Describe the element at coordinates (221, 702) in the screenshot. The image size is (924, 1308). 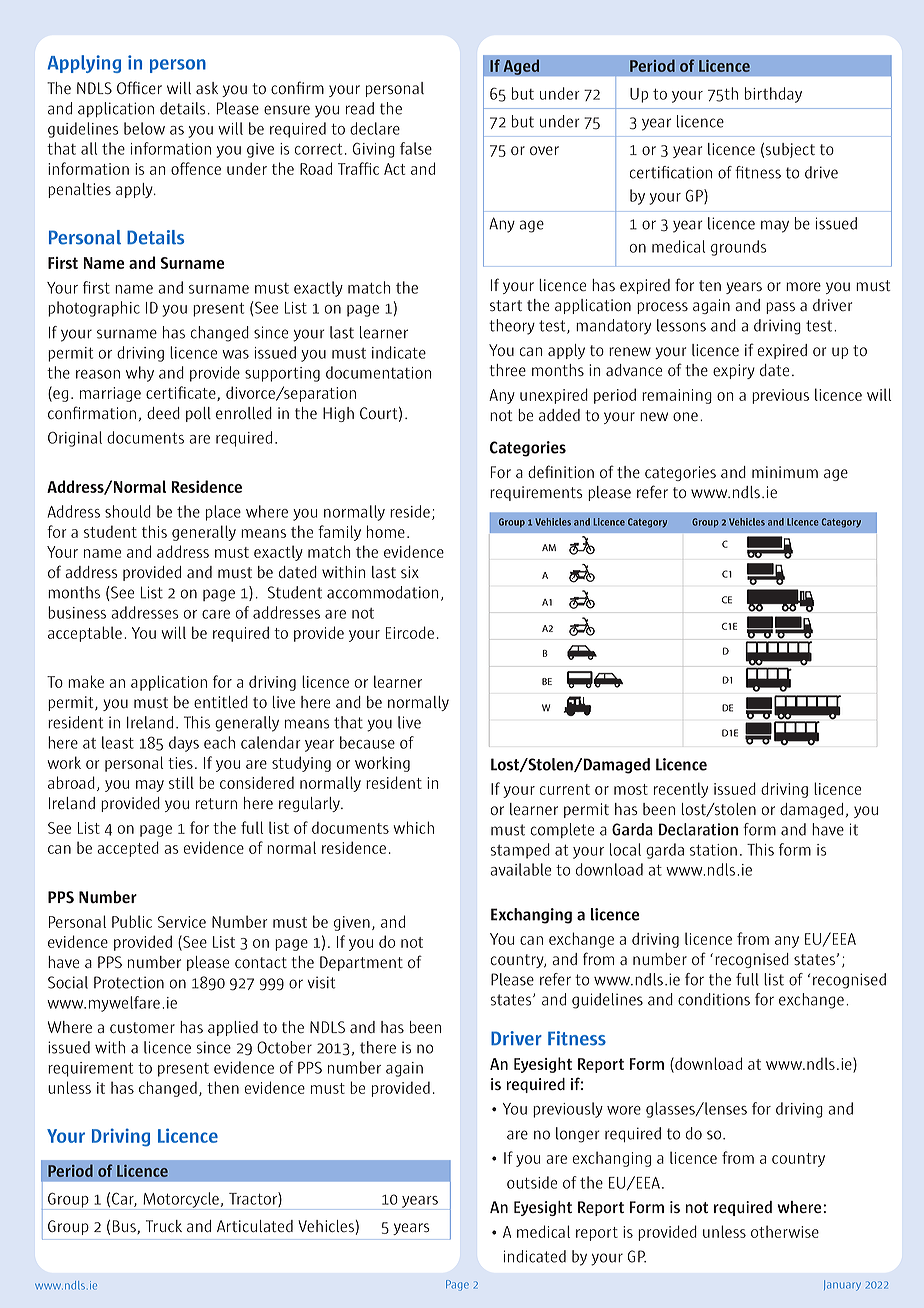
I see `entitled` at that location.
